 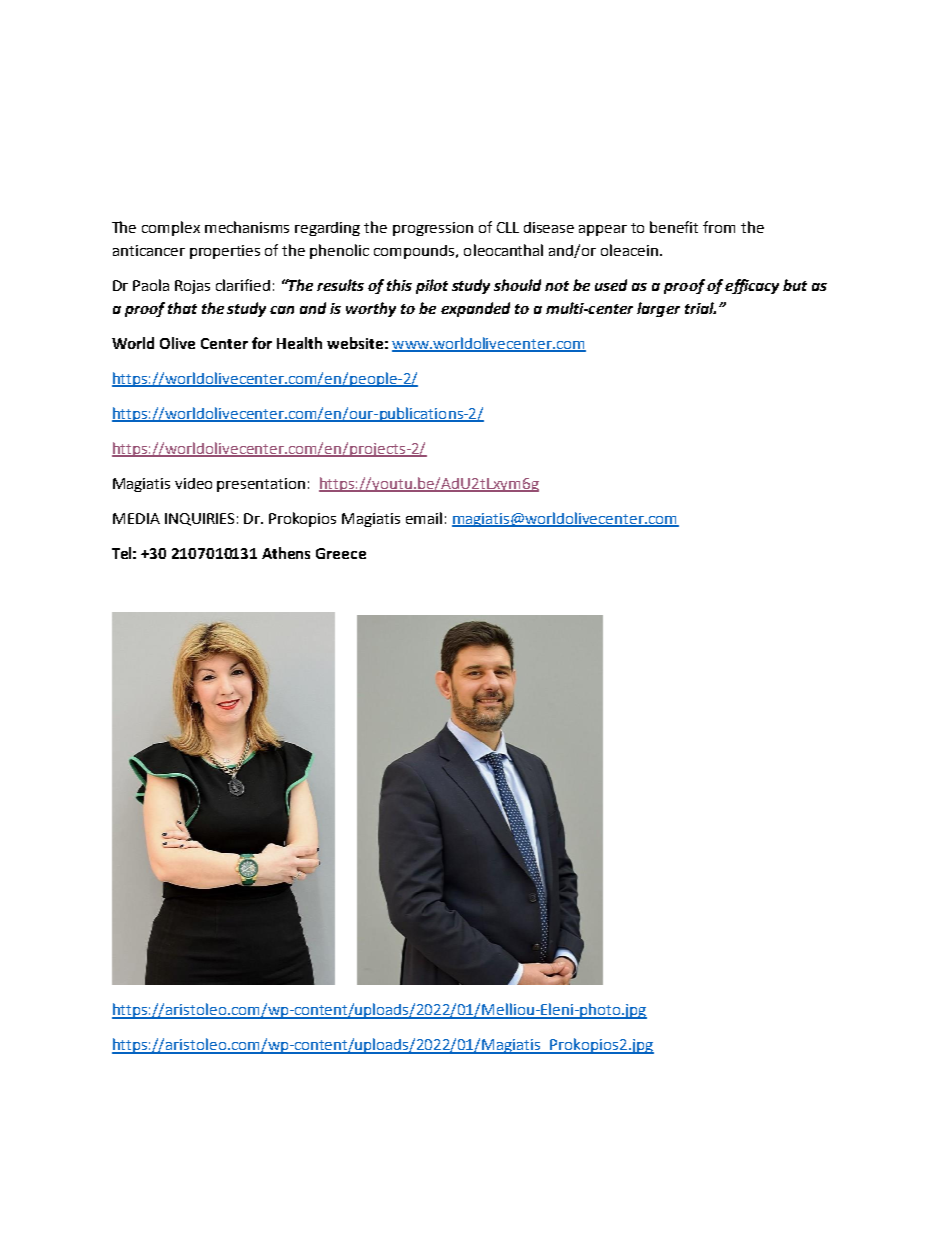 I want to click on Athens, so click(x=286, y=553).
